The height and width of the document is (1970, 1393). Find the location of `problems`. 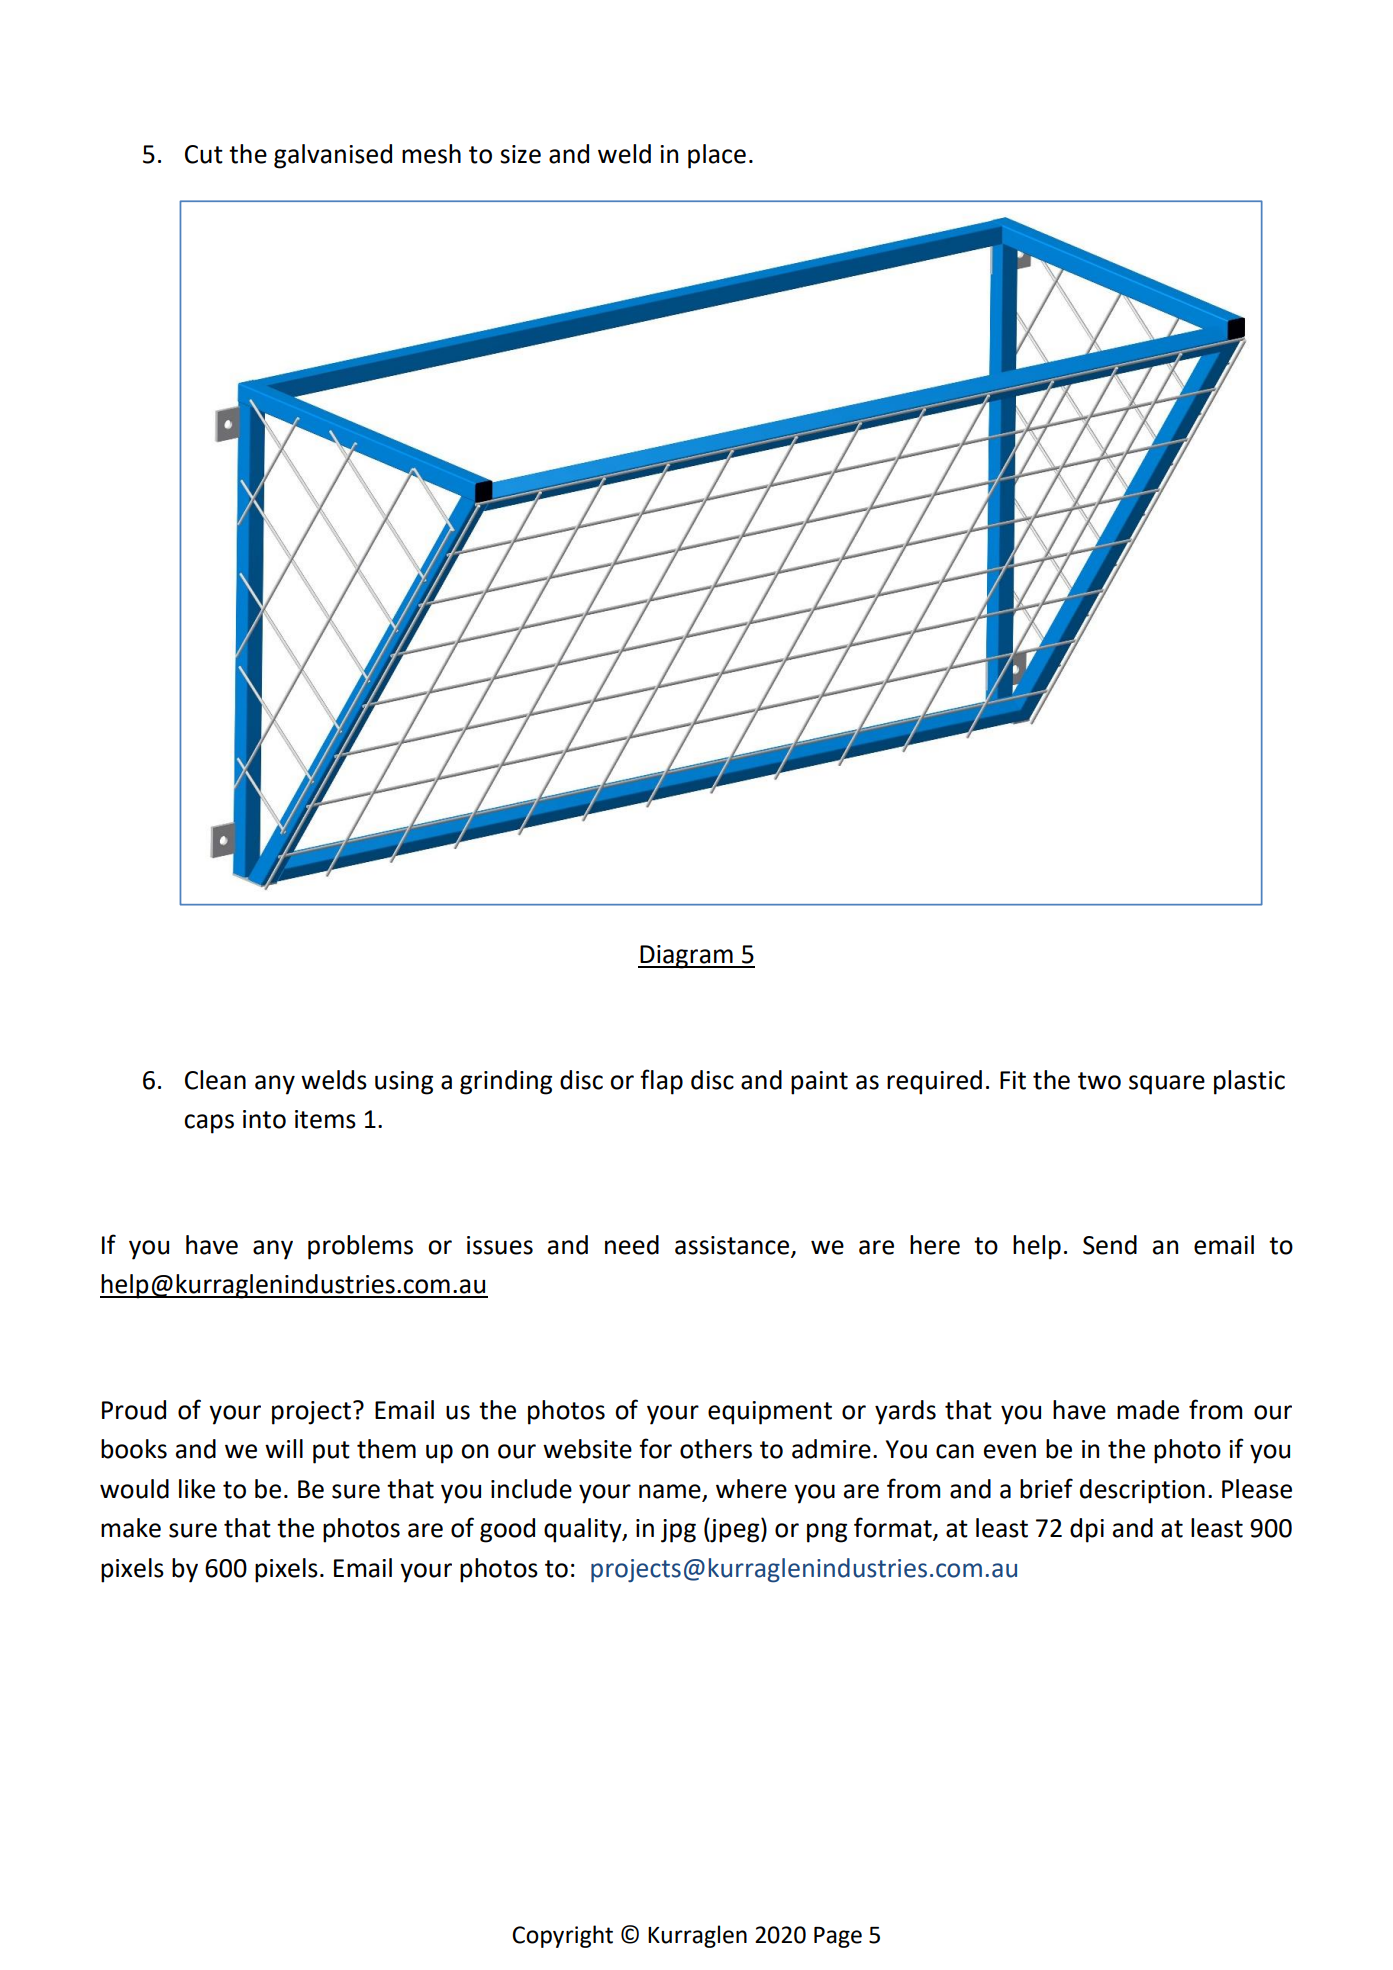

problems is located at coordinates (360, 1247).
